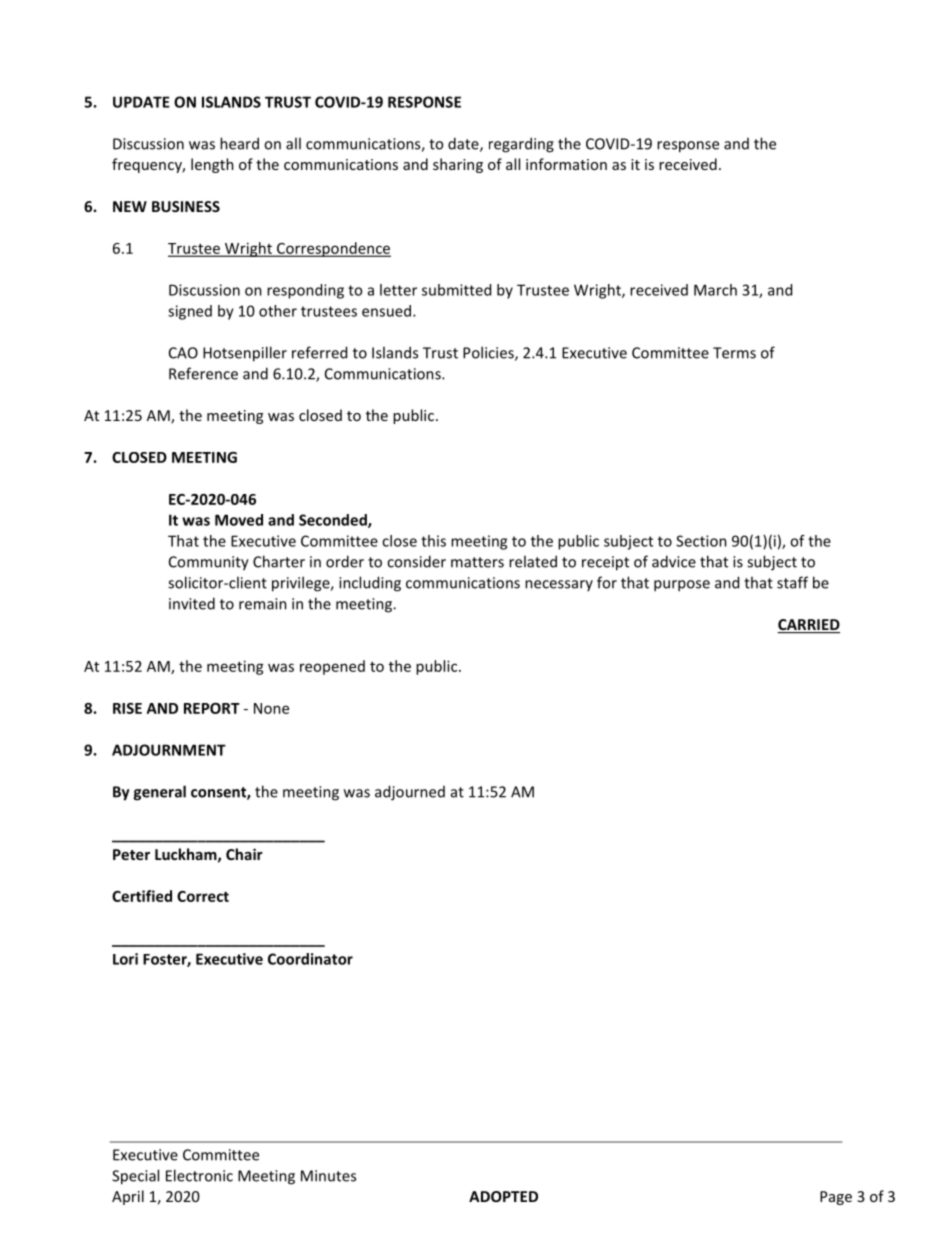  What do you see at coordinates (212, 165) in the document?
I see `length` at bounding box center [212, 165].
